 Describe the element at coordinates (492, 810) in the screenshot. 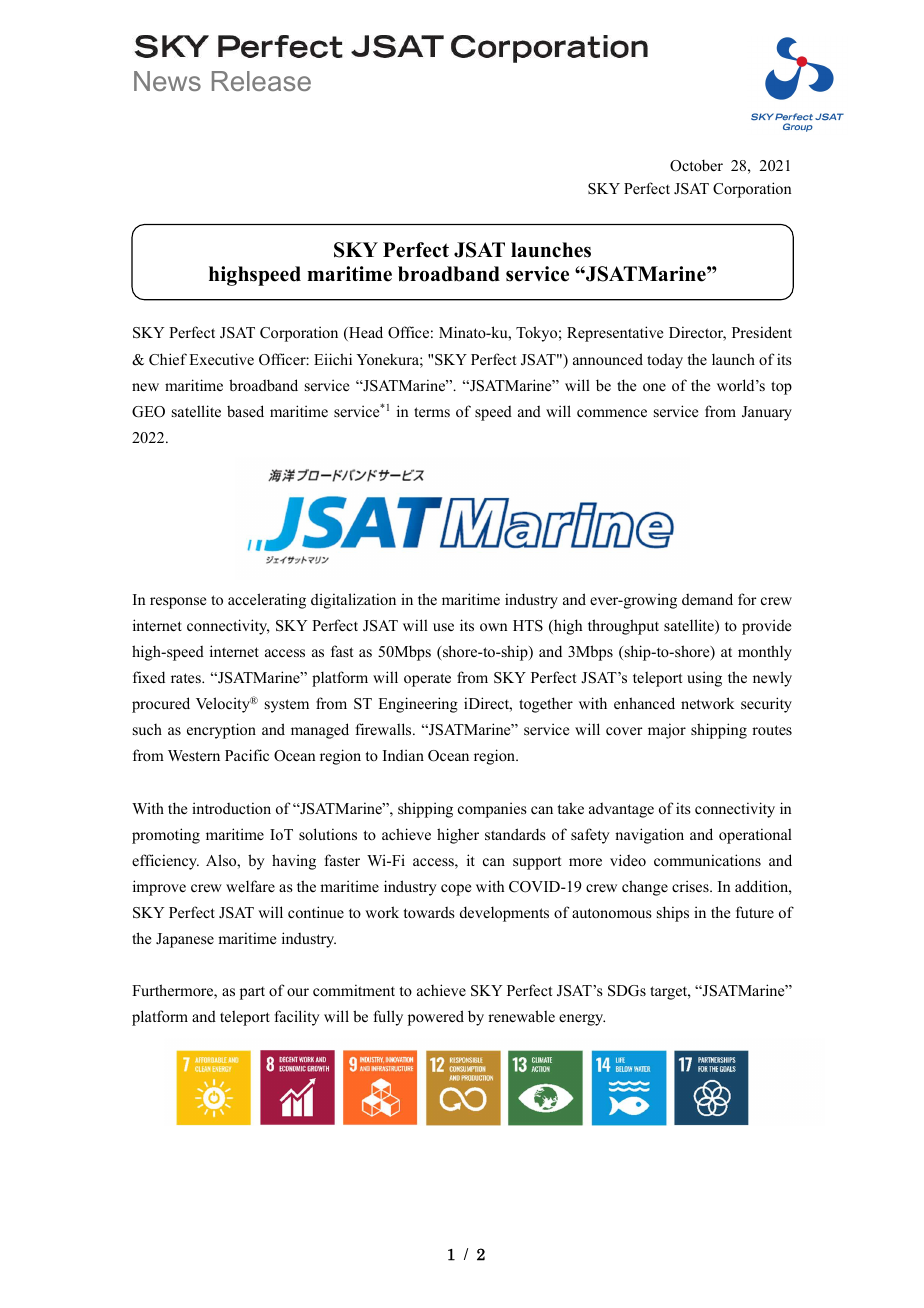

I see `companies` at that location.
